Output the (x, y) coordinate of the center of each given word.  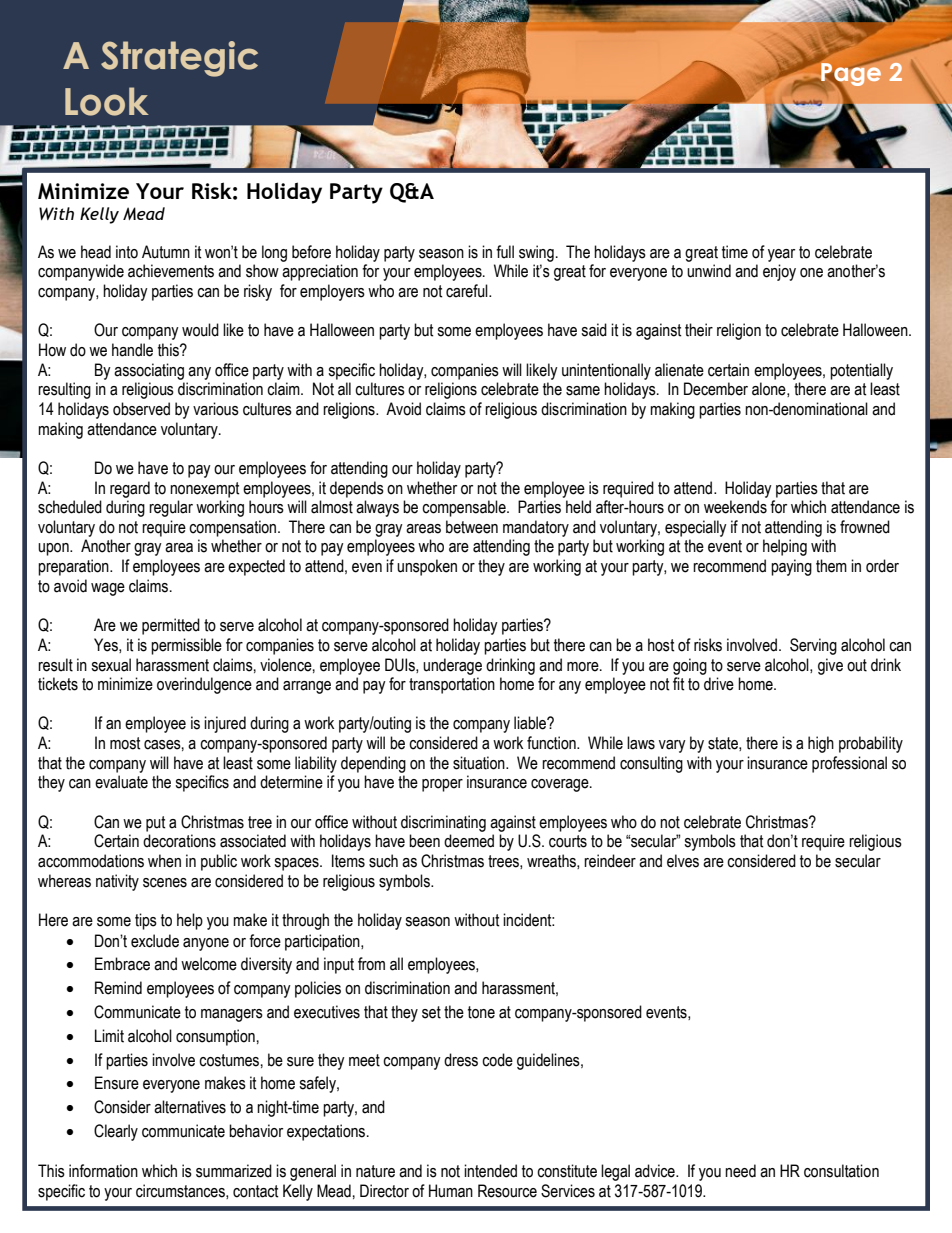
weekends (735, 507)
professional (849, 764)
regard (130, 489)
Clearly (116, 1132)
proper (442, 785)
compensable (465, 508)
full (505, 252)
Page (851, 75)
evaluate (121, 782)
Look (107, 101)
